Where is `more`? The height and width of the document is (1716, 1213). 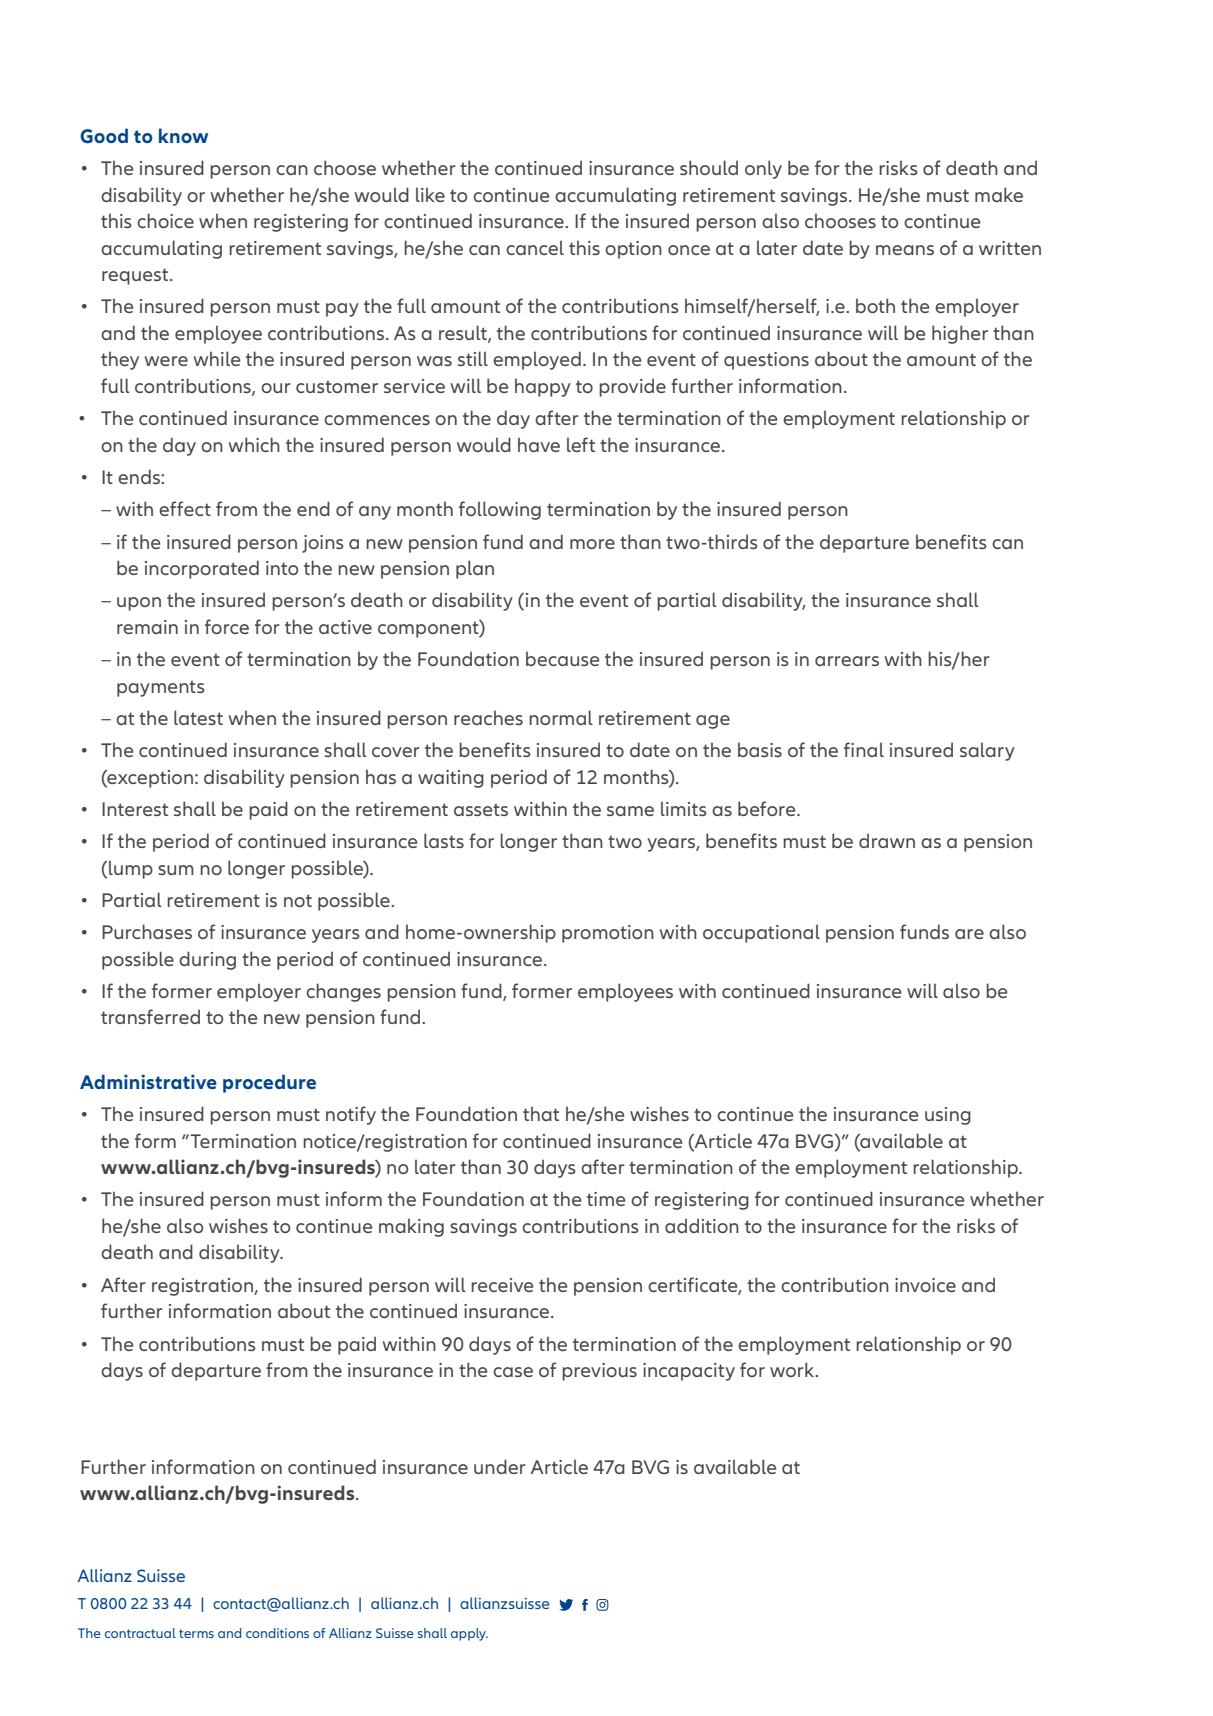
more is located at coordinates (592, 544).
